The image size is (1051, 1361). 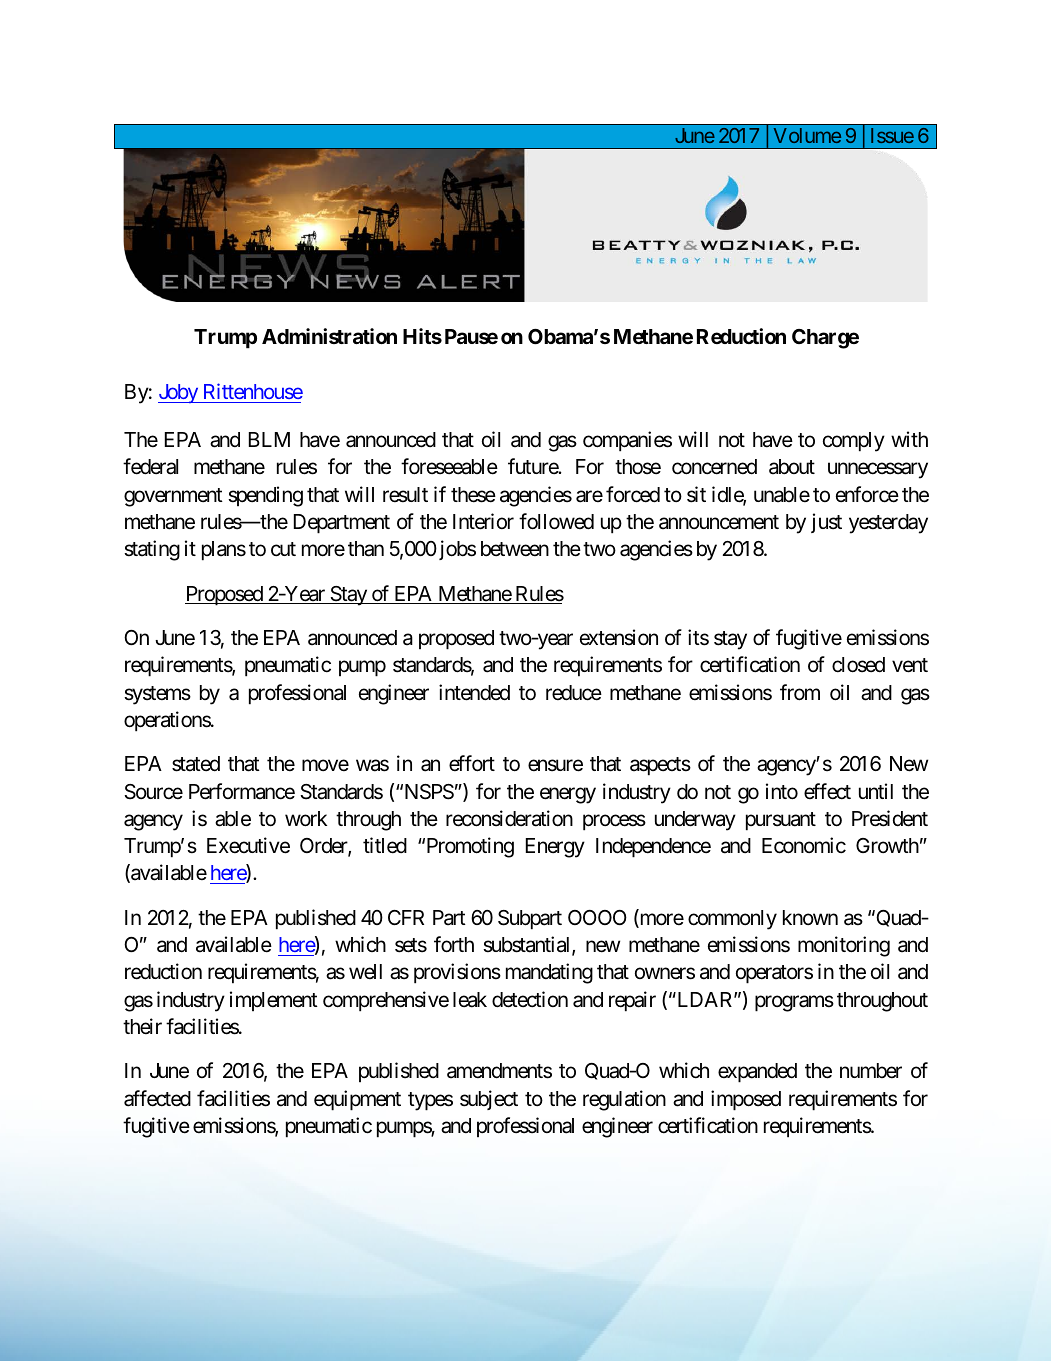 I want to click on these, so click(x=473, y=495).
